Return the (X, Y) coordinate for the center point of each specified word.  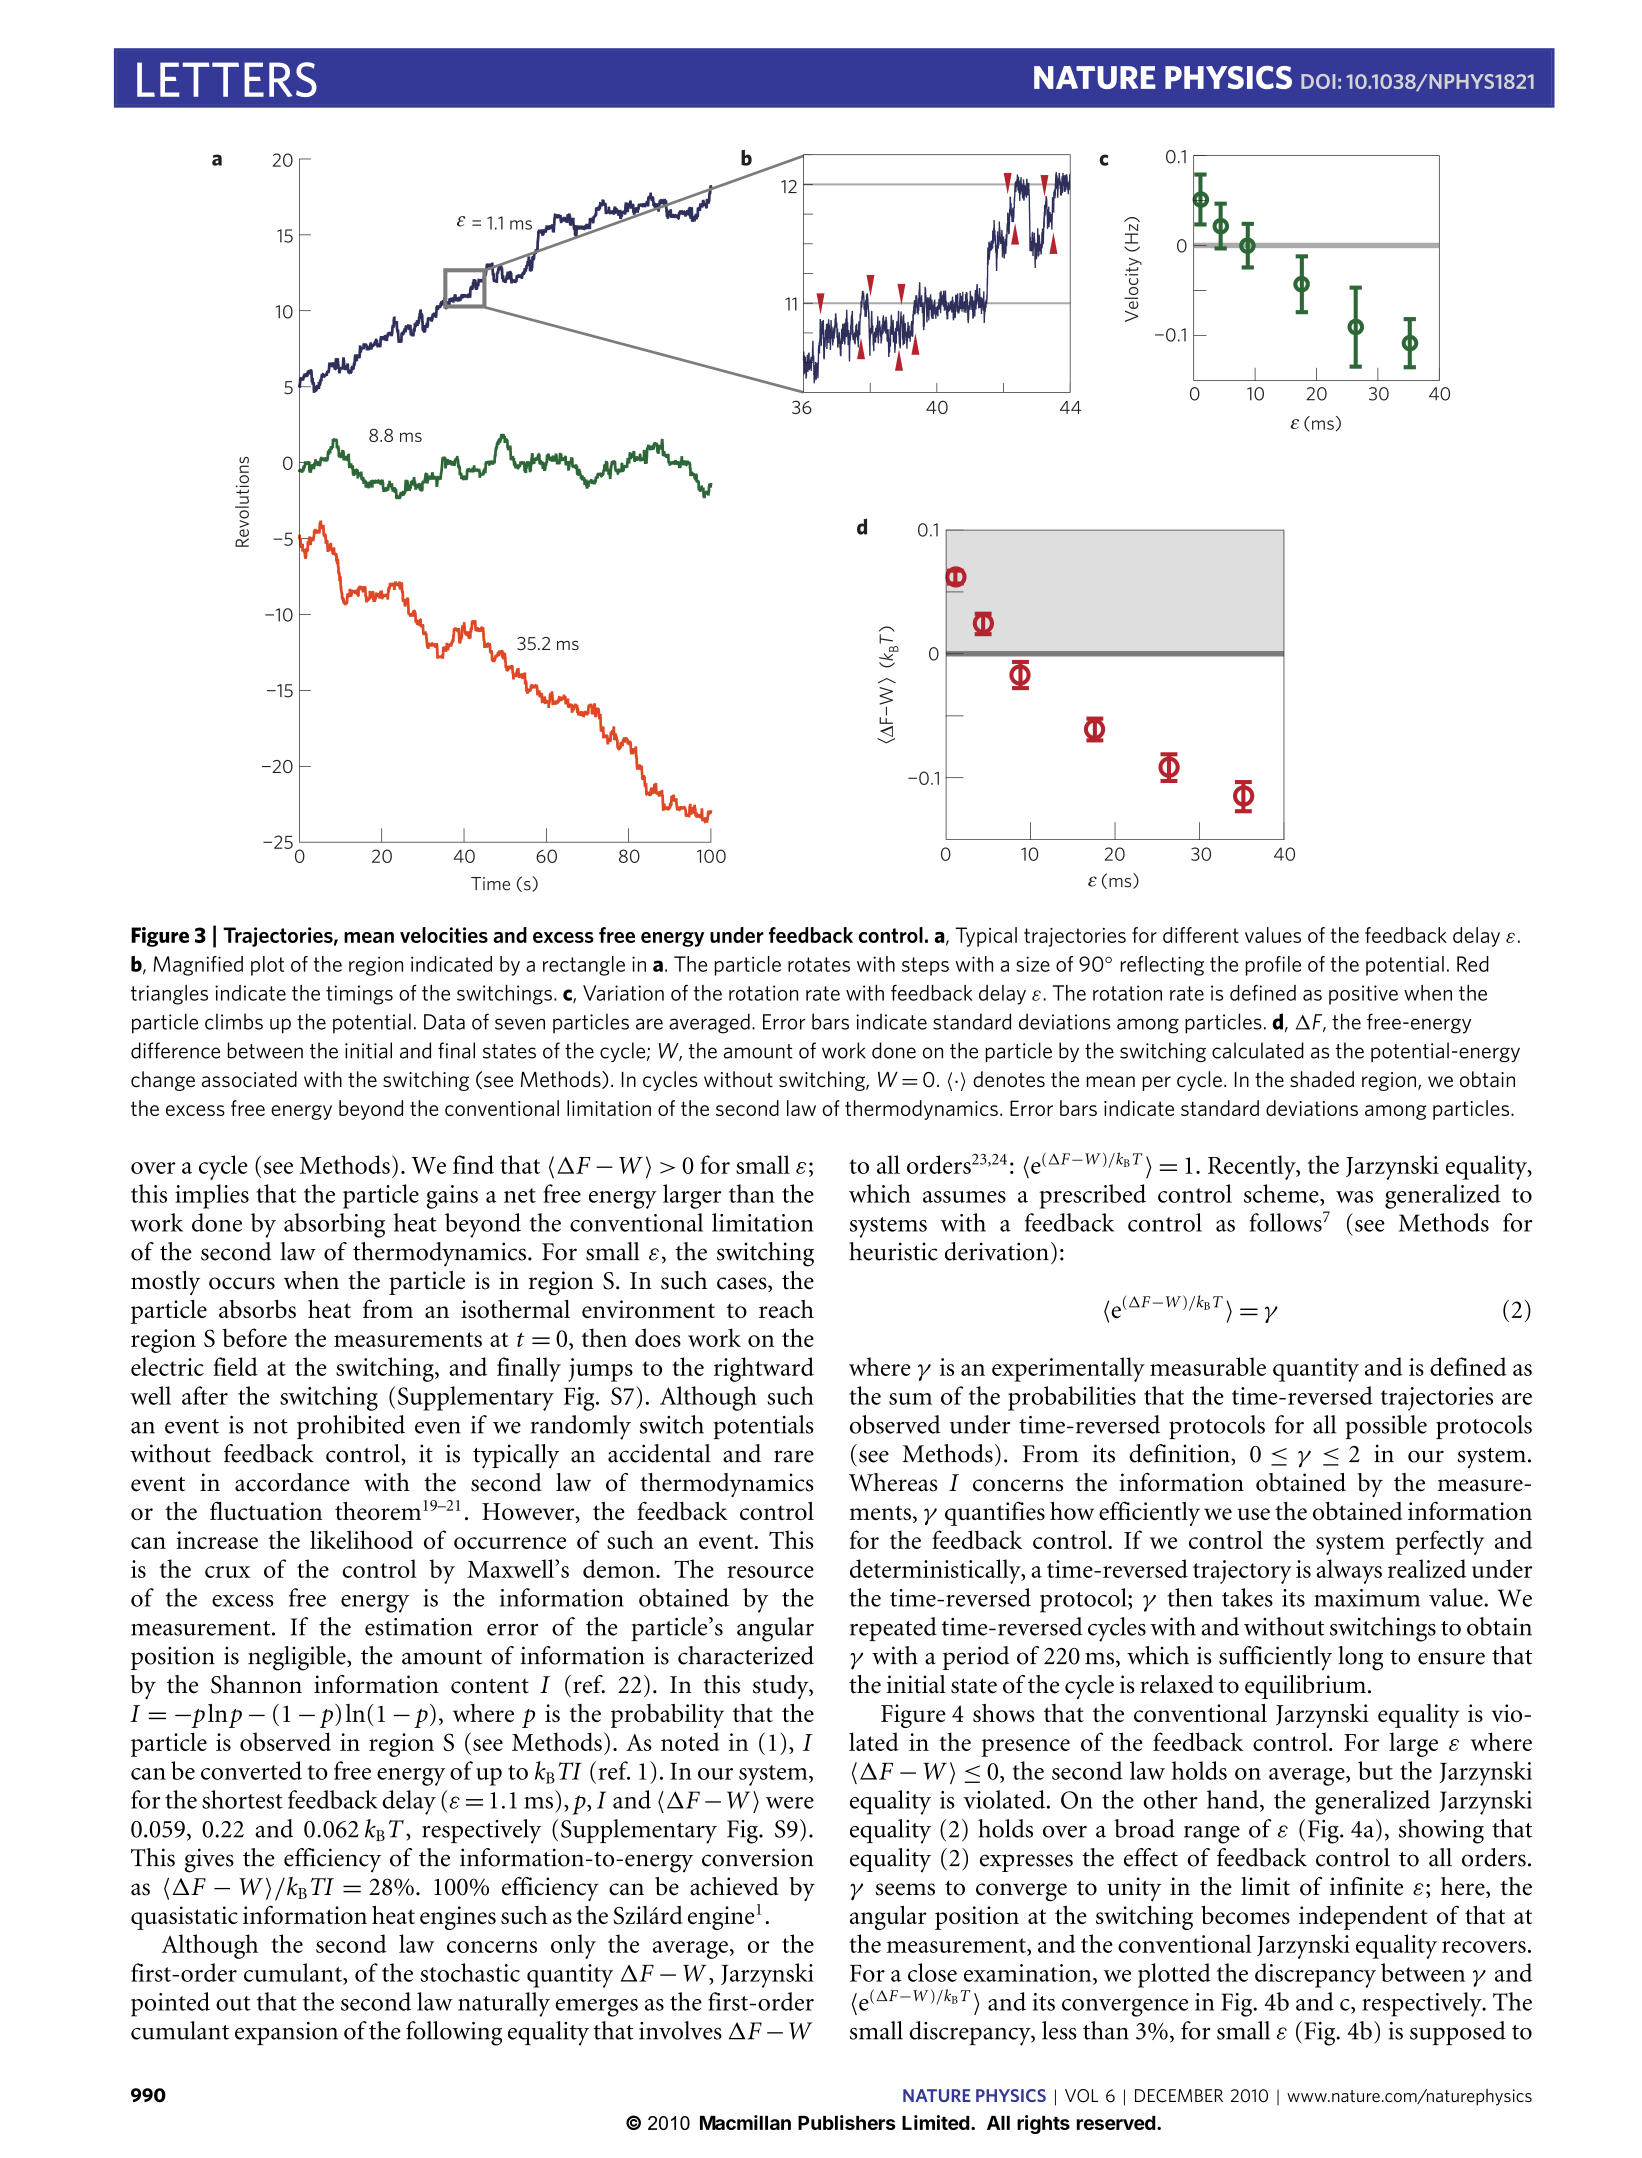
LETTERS (227, 79)
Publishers (846, 2122)
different (1201, 935)
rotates (819, 964)
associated (249, 1079)
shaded (1322, 1079)
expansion (286, 2033)
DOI (1318, 81)
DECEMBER (1179, 2096)
